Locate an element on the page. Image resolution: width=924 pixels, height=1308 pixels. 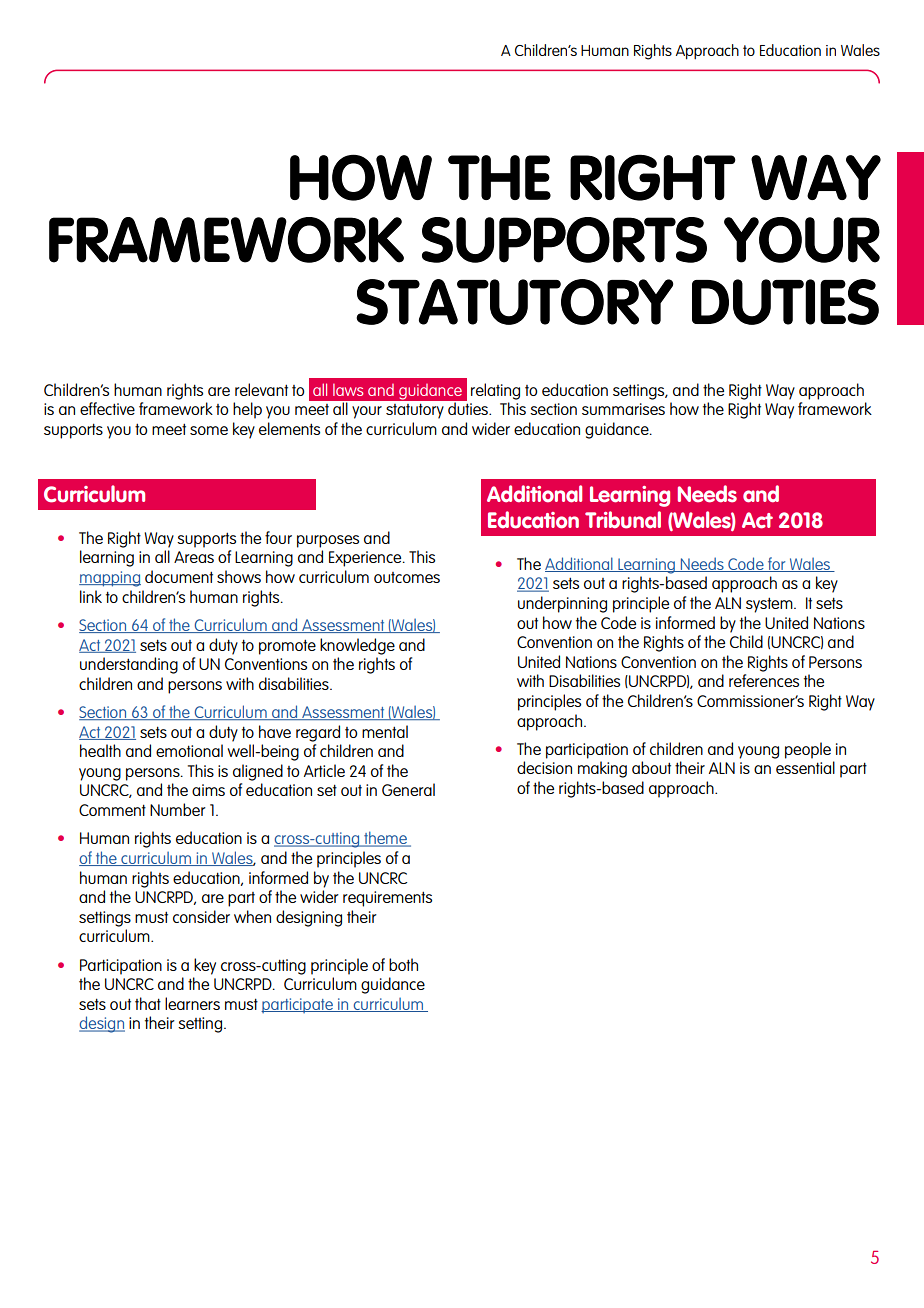
summarises is located at coordinates (623, 409).
